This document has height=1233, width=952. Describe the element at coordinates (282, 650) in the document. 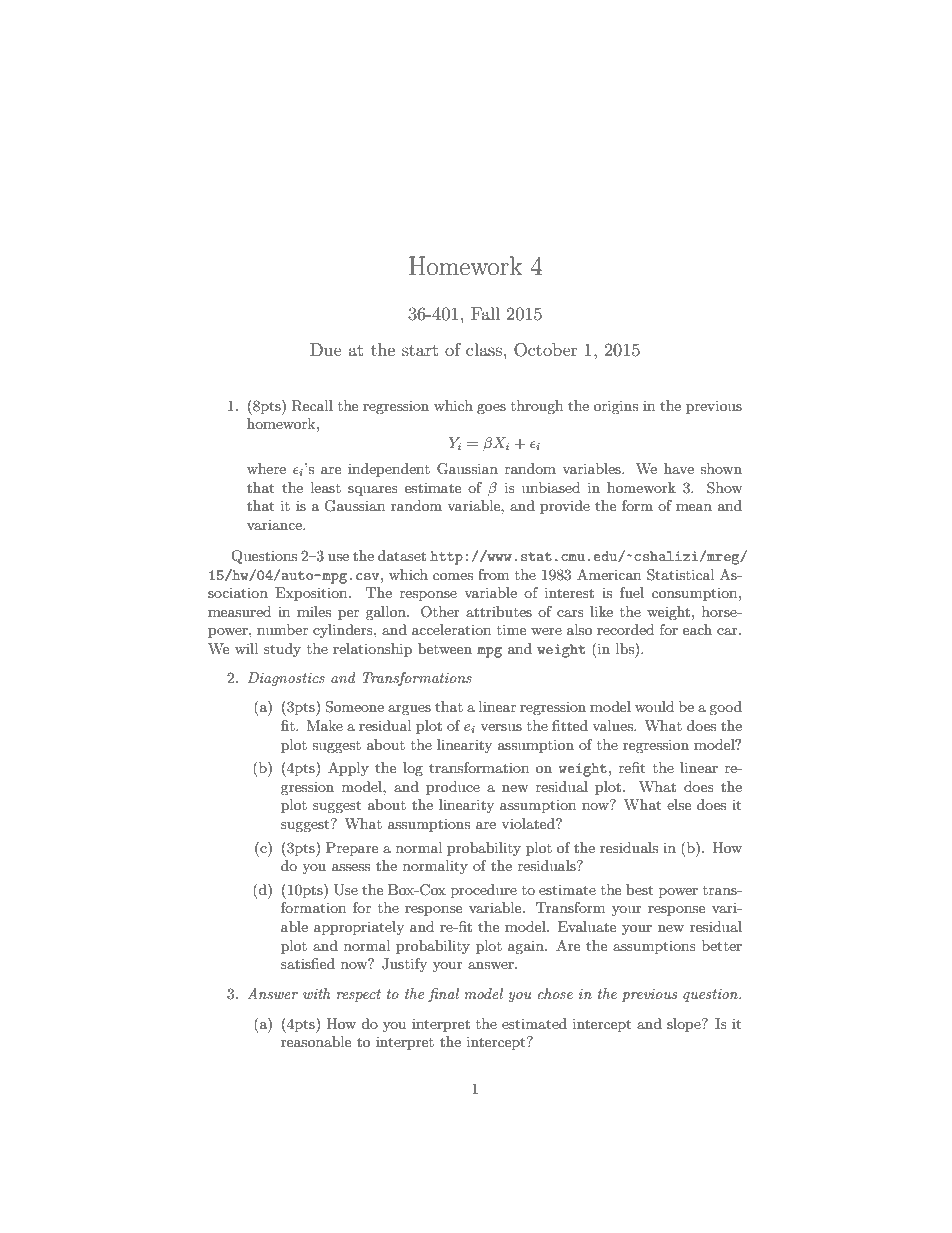

I see `study` at that location.
